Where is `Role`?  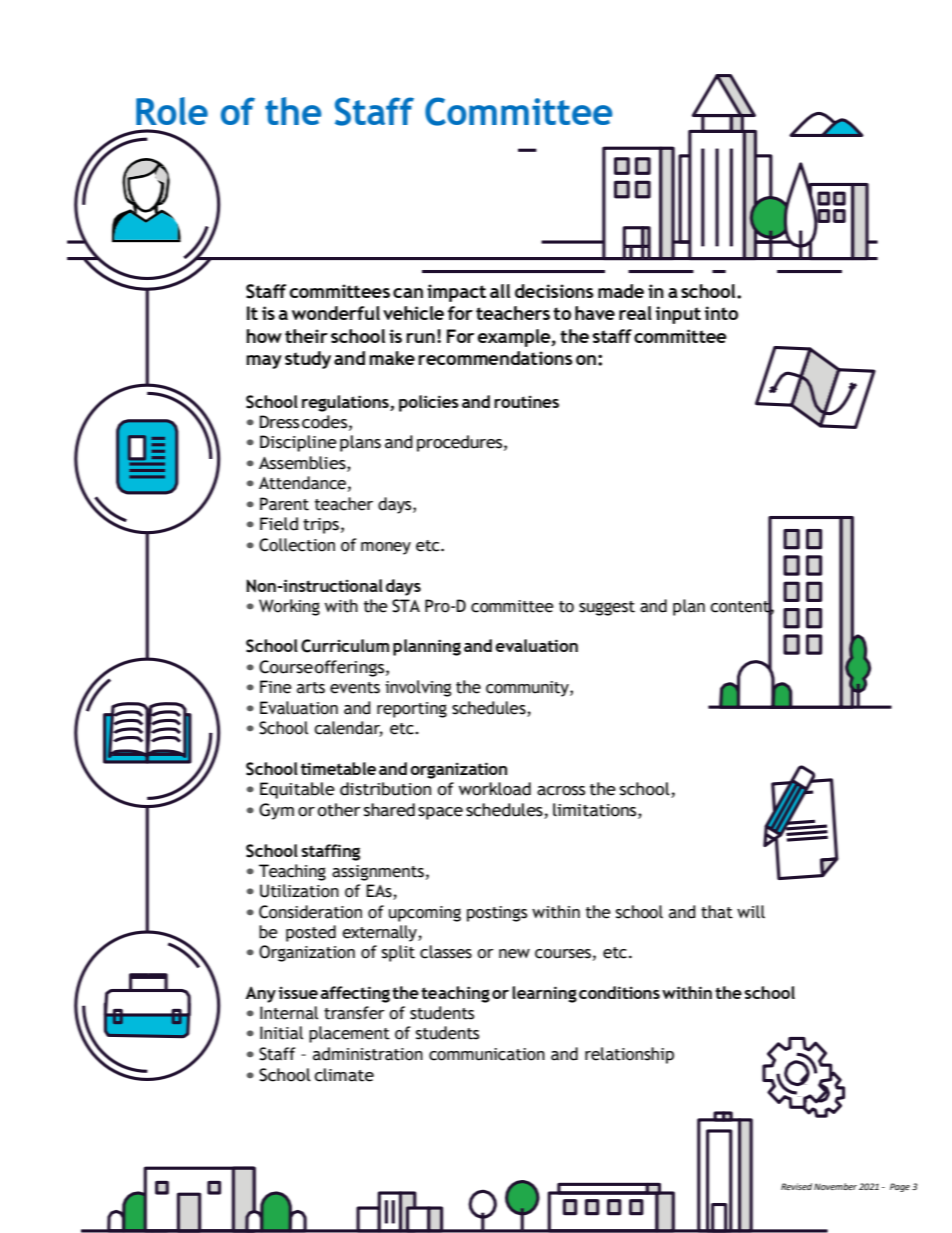 Role is located at coordinates (172, 111).
